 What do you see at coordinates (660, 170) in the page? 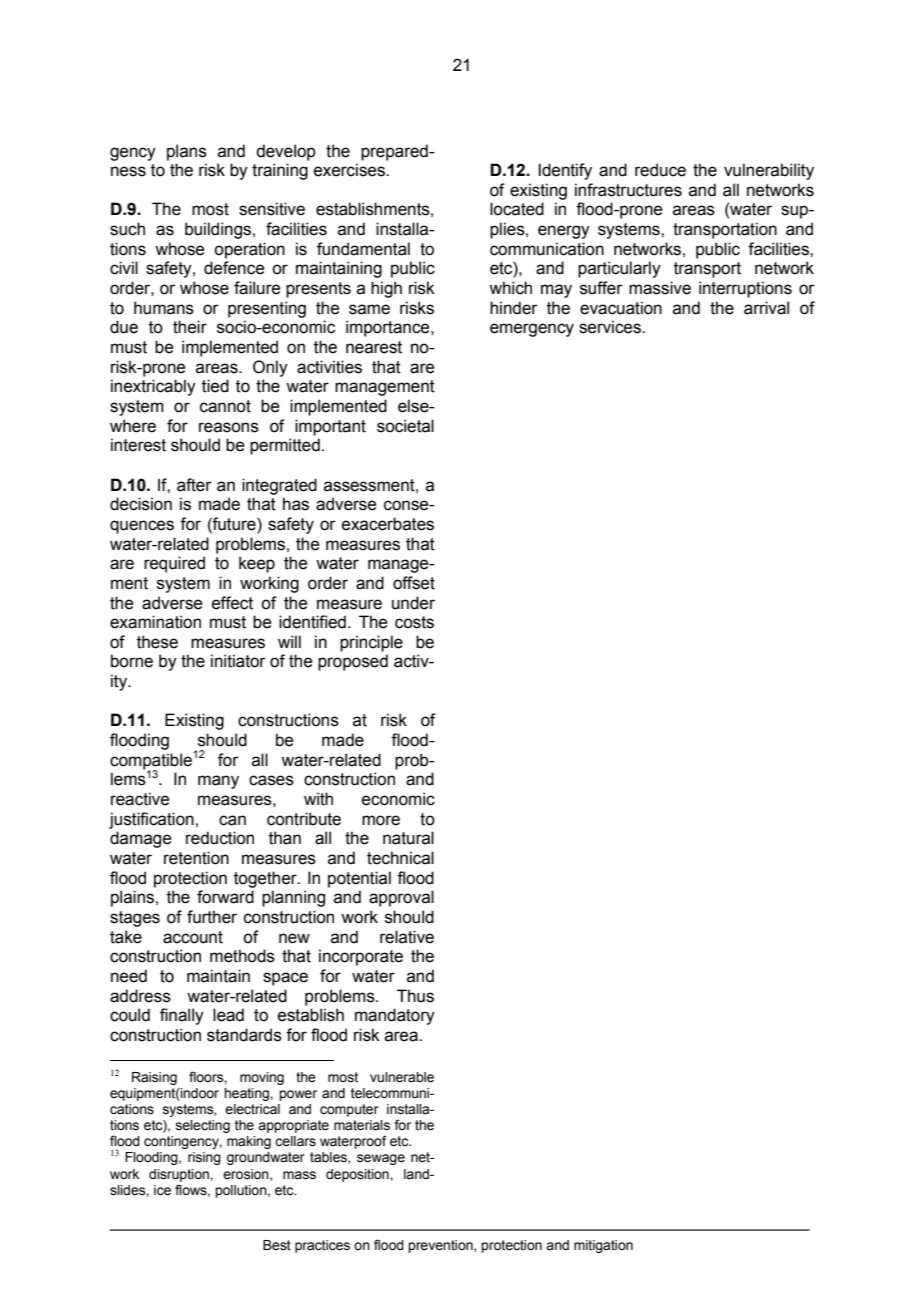
I see `reduce` at bounding box center [660, 170].
